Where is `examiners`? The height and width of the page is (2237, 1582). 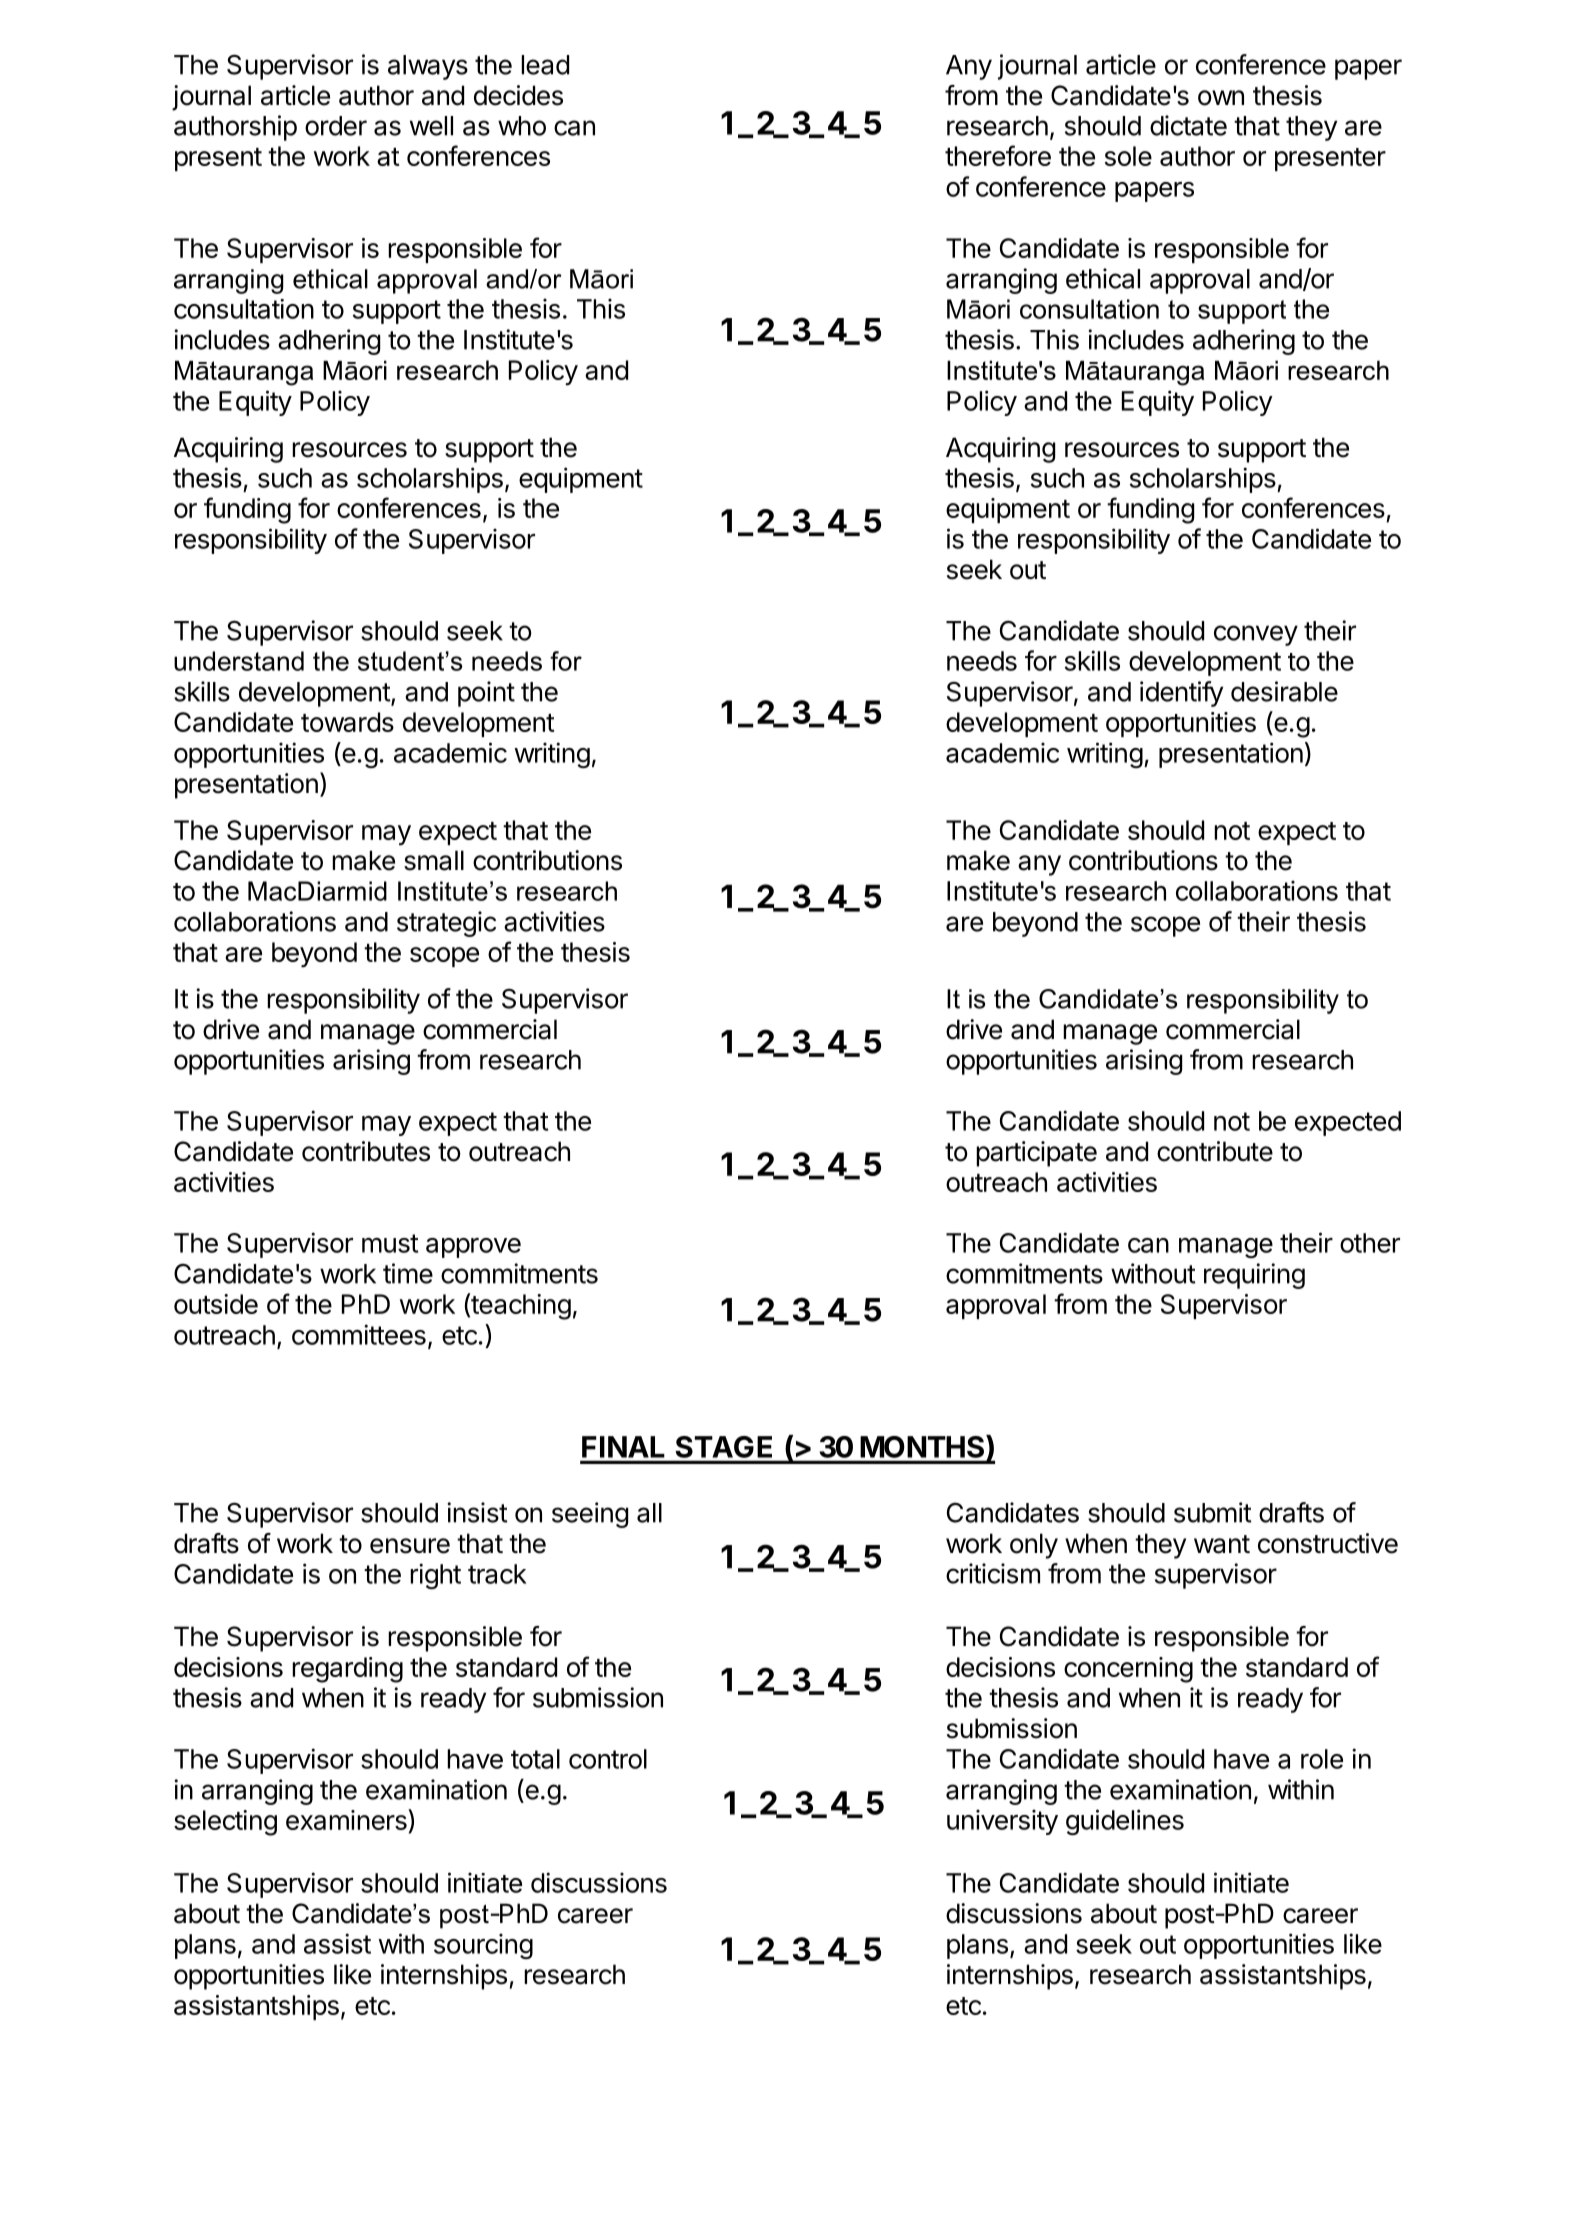 examiners is located at coordinates (347, 1819).
